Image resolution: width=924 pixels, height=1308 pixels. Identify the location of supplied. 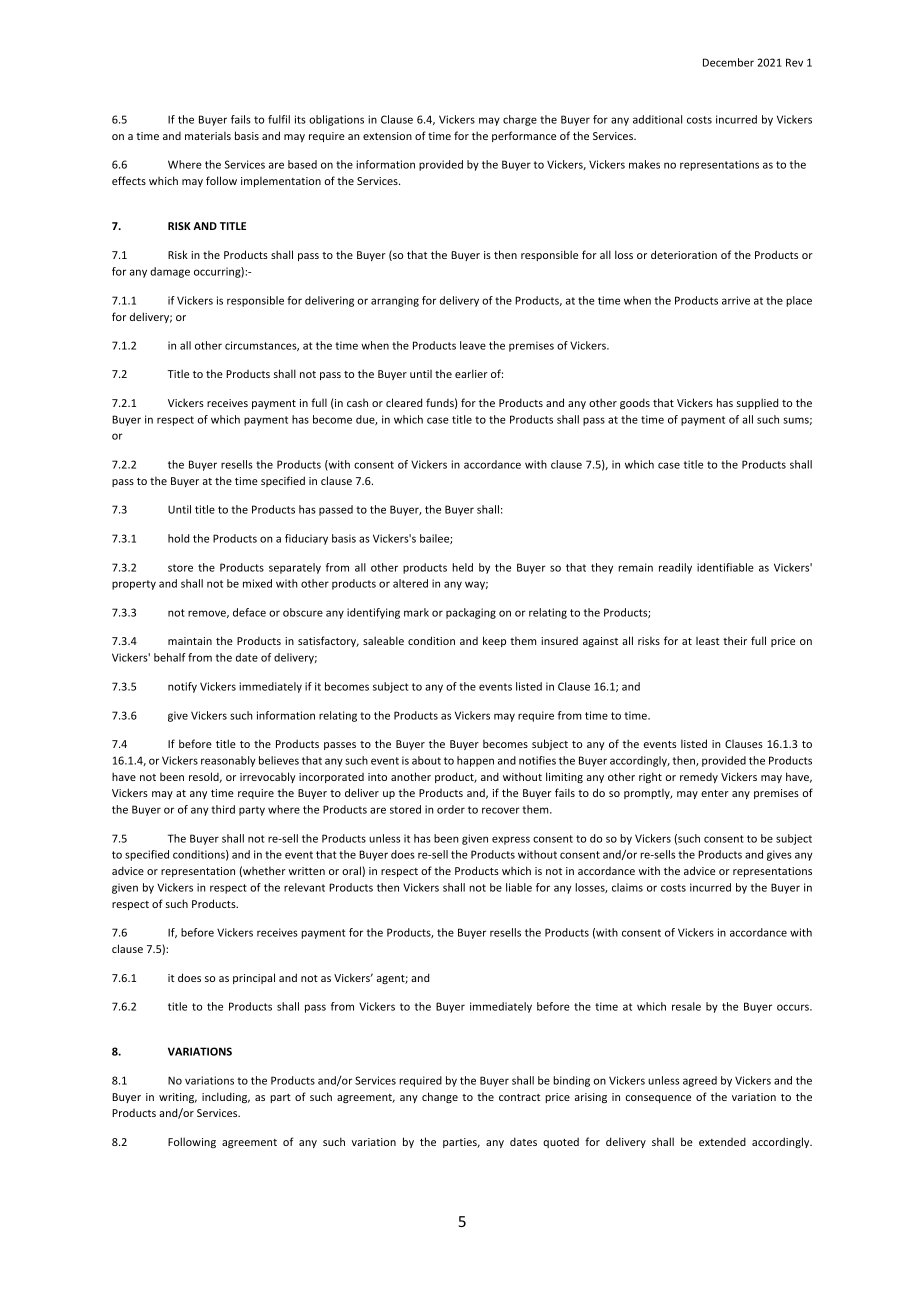
(757, 403).
